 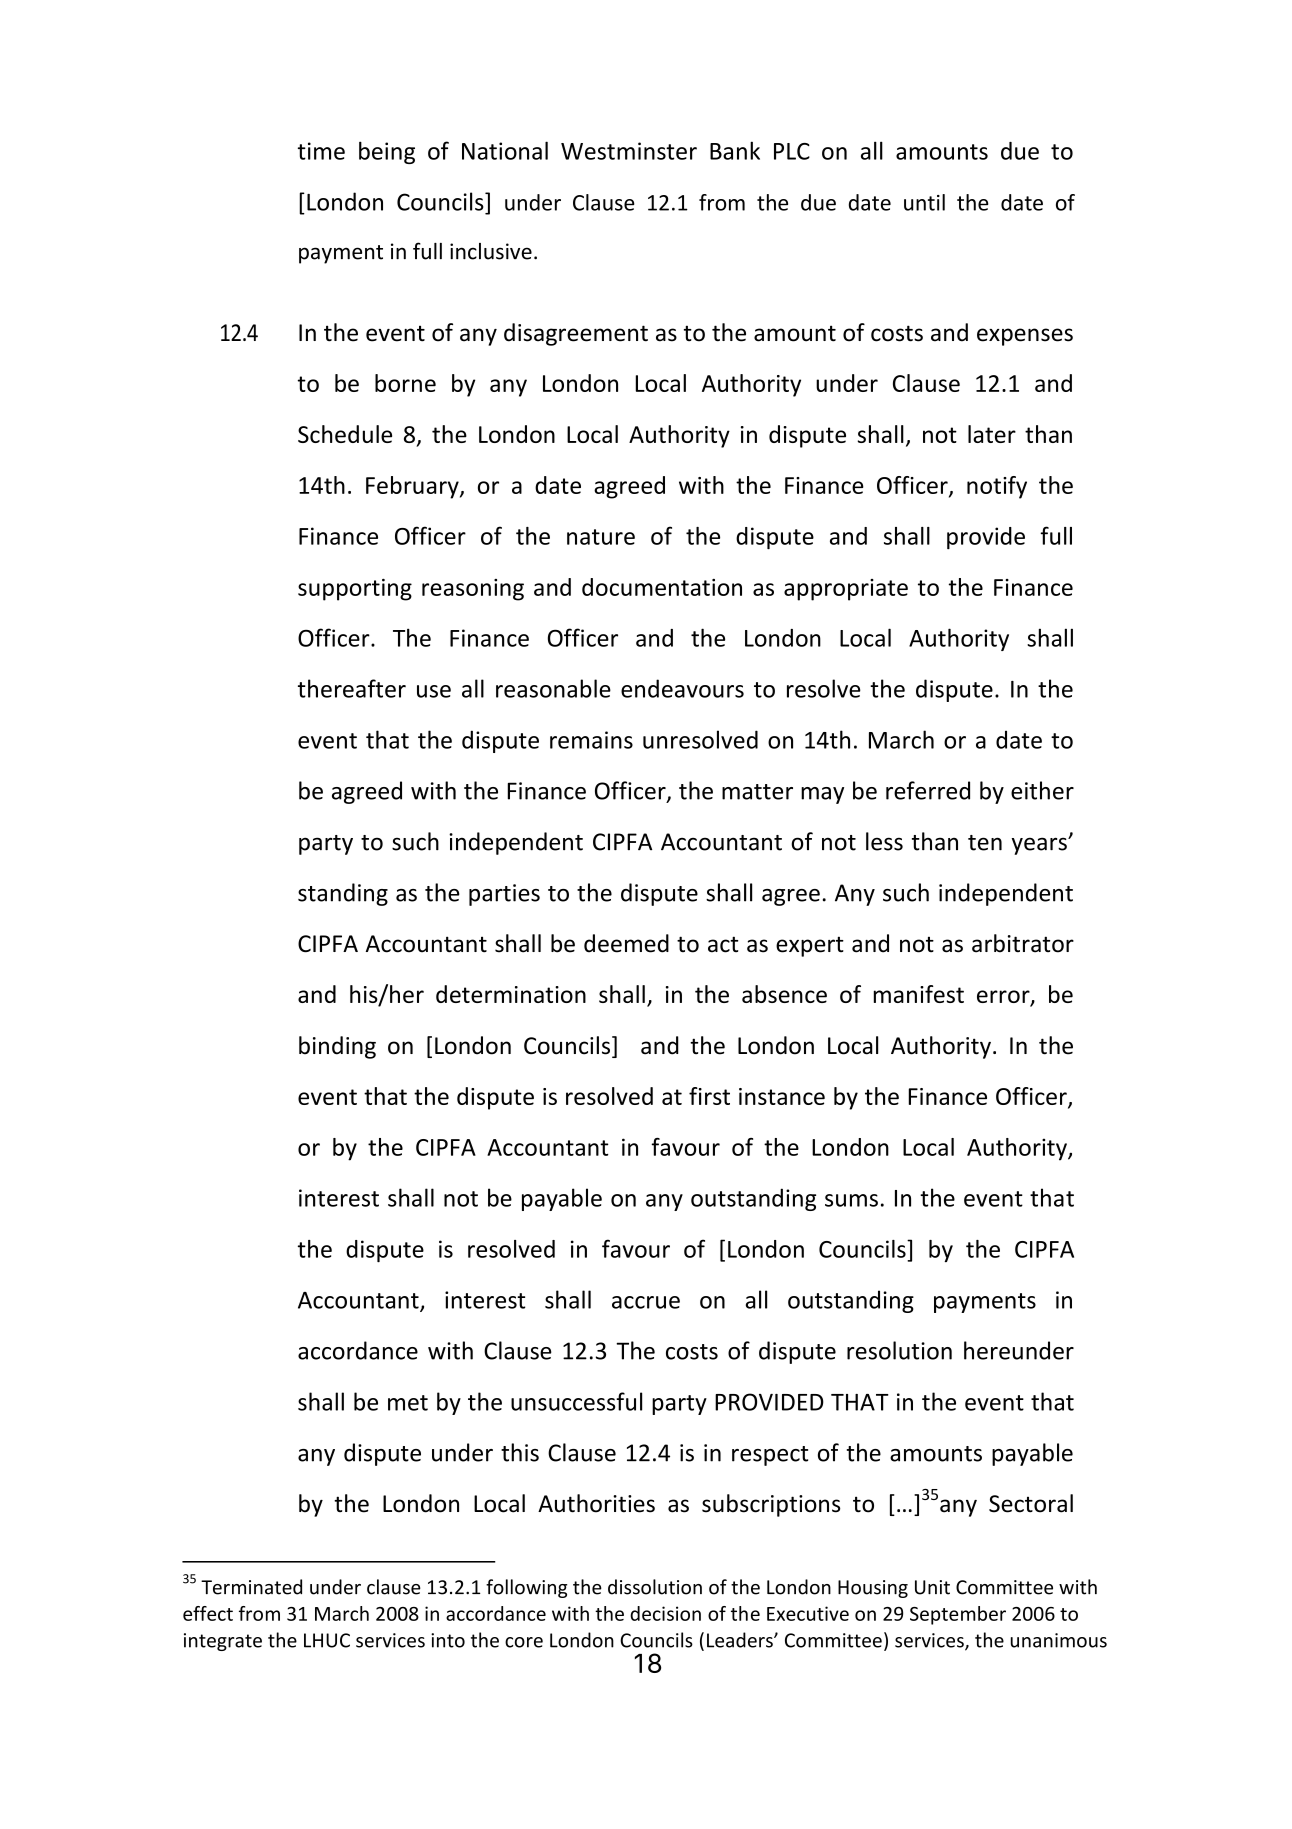 I want to click on deemed, so click(x=626, y=943).
